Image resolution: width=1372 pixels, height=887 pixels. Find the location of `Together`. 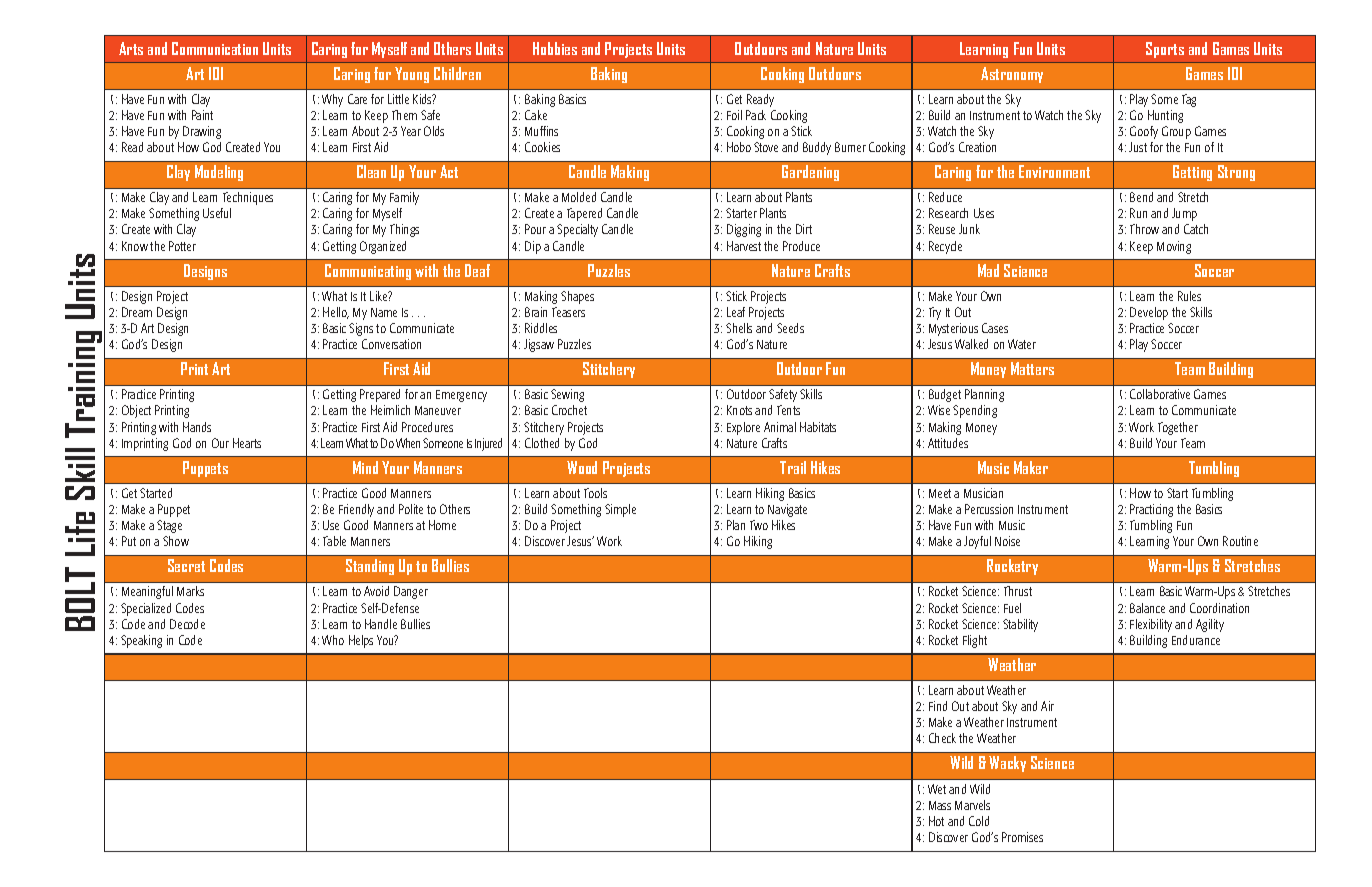

Together is located at coordinates (1178, 428).
